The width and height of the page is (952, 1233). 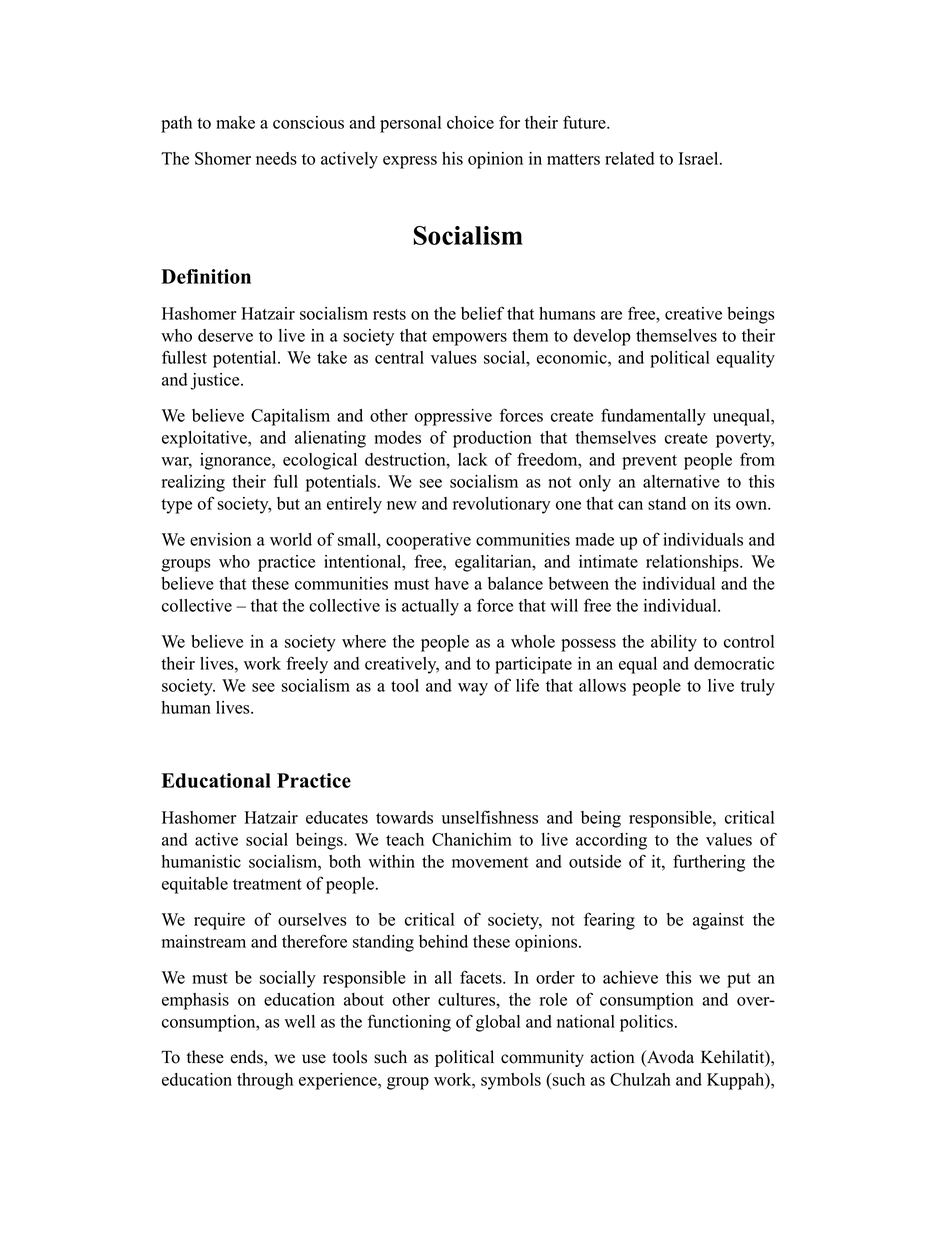 I want to click on fundamentally, so click(x=653, y=417).
